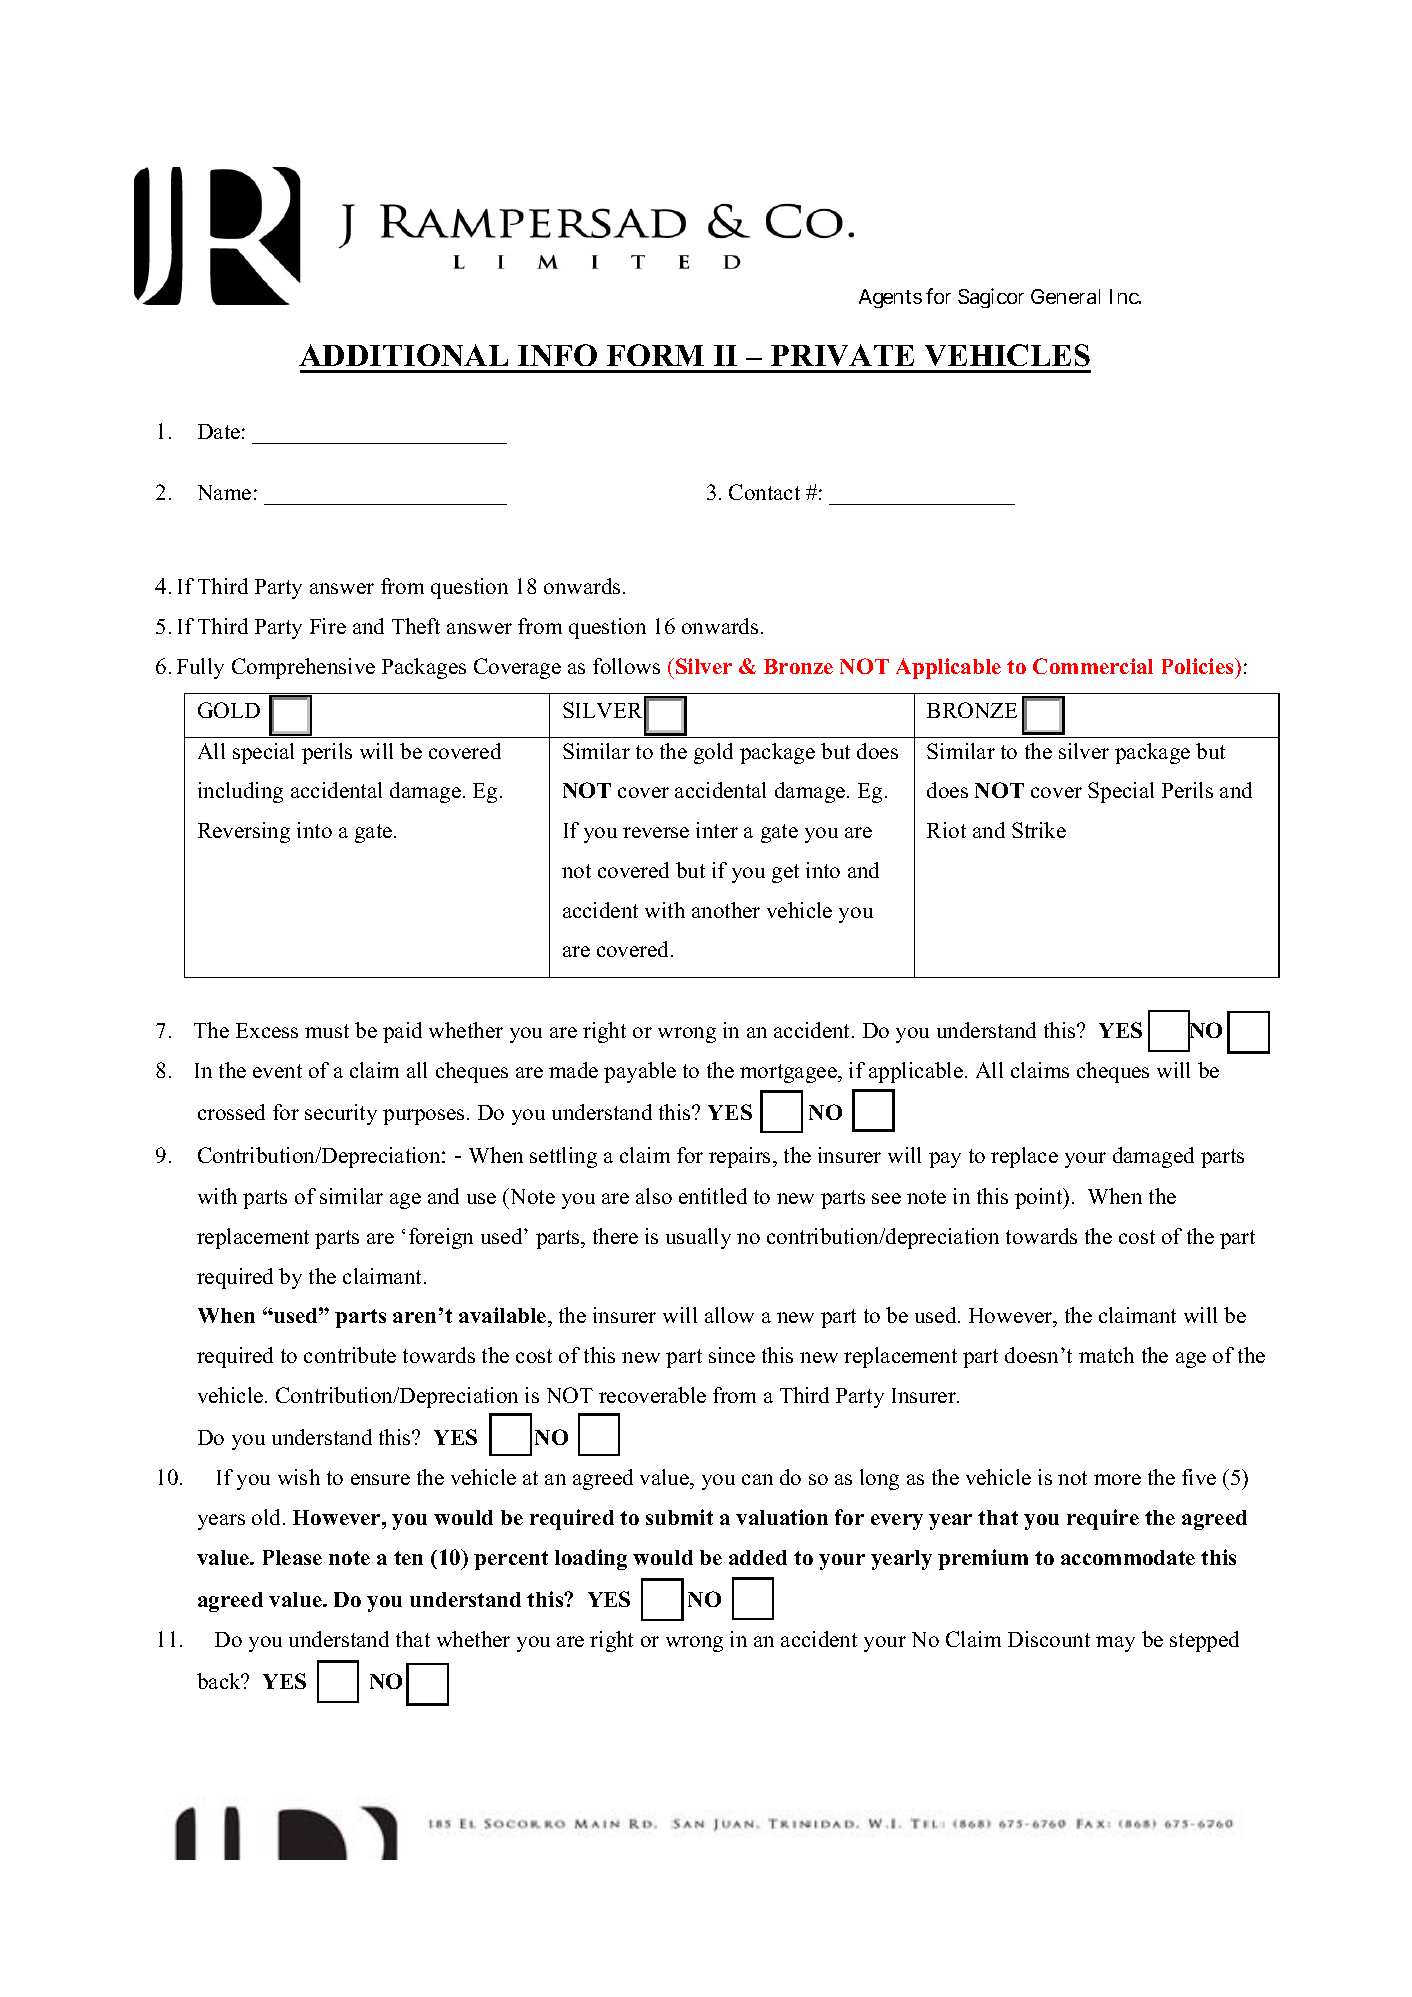  What do you see at coordinates (1065, 296) in the document?
I see `General` at bounding box center [1065, 296].
